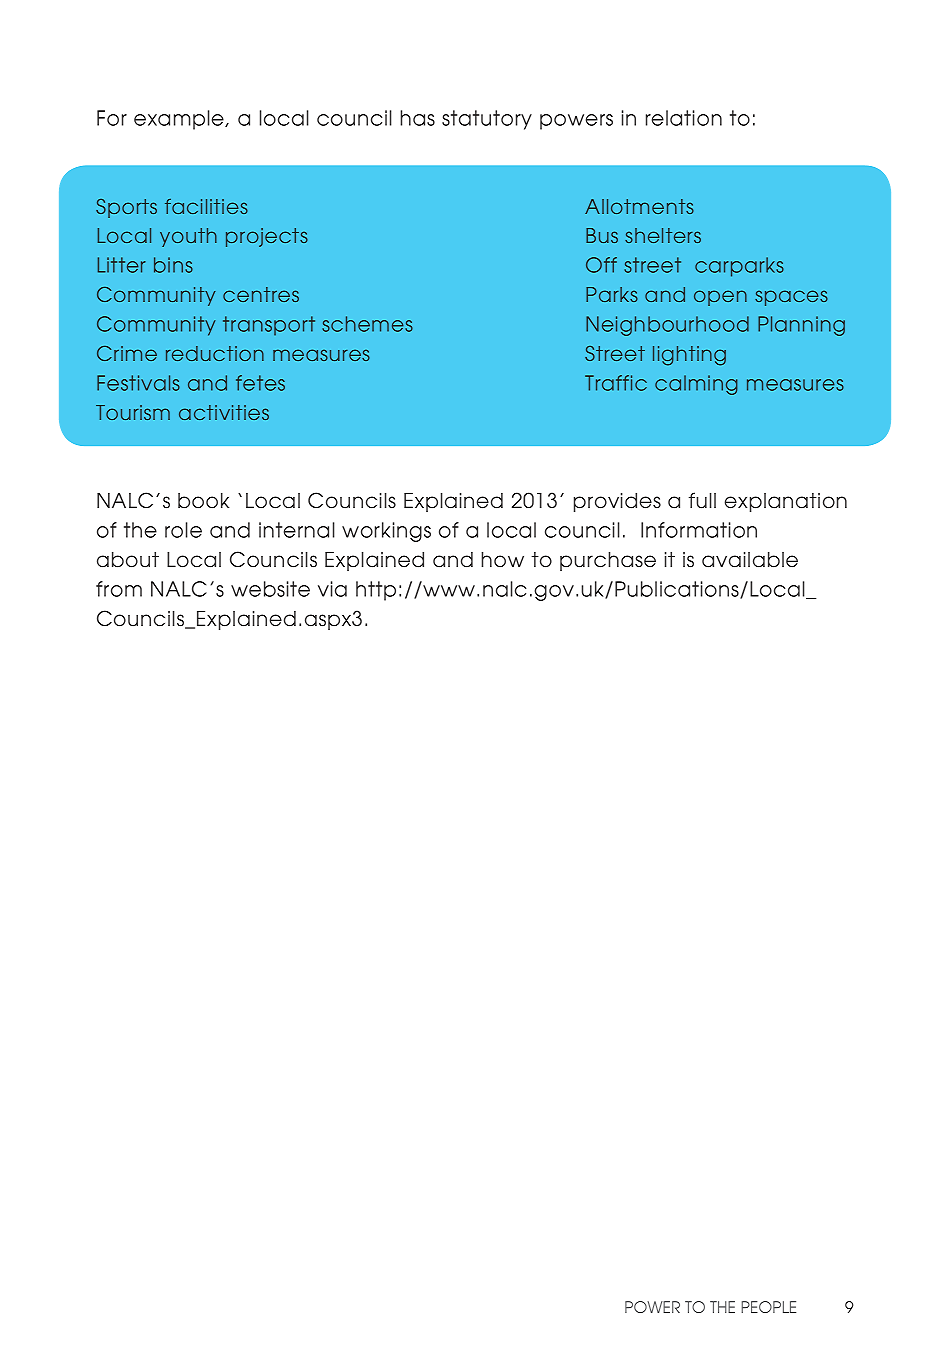 The width and height of the screenshot is (950, 1348). Describe the element at coordinates (487, 120) in the screenshot. I see `statutory` at that location.
